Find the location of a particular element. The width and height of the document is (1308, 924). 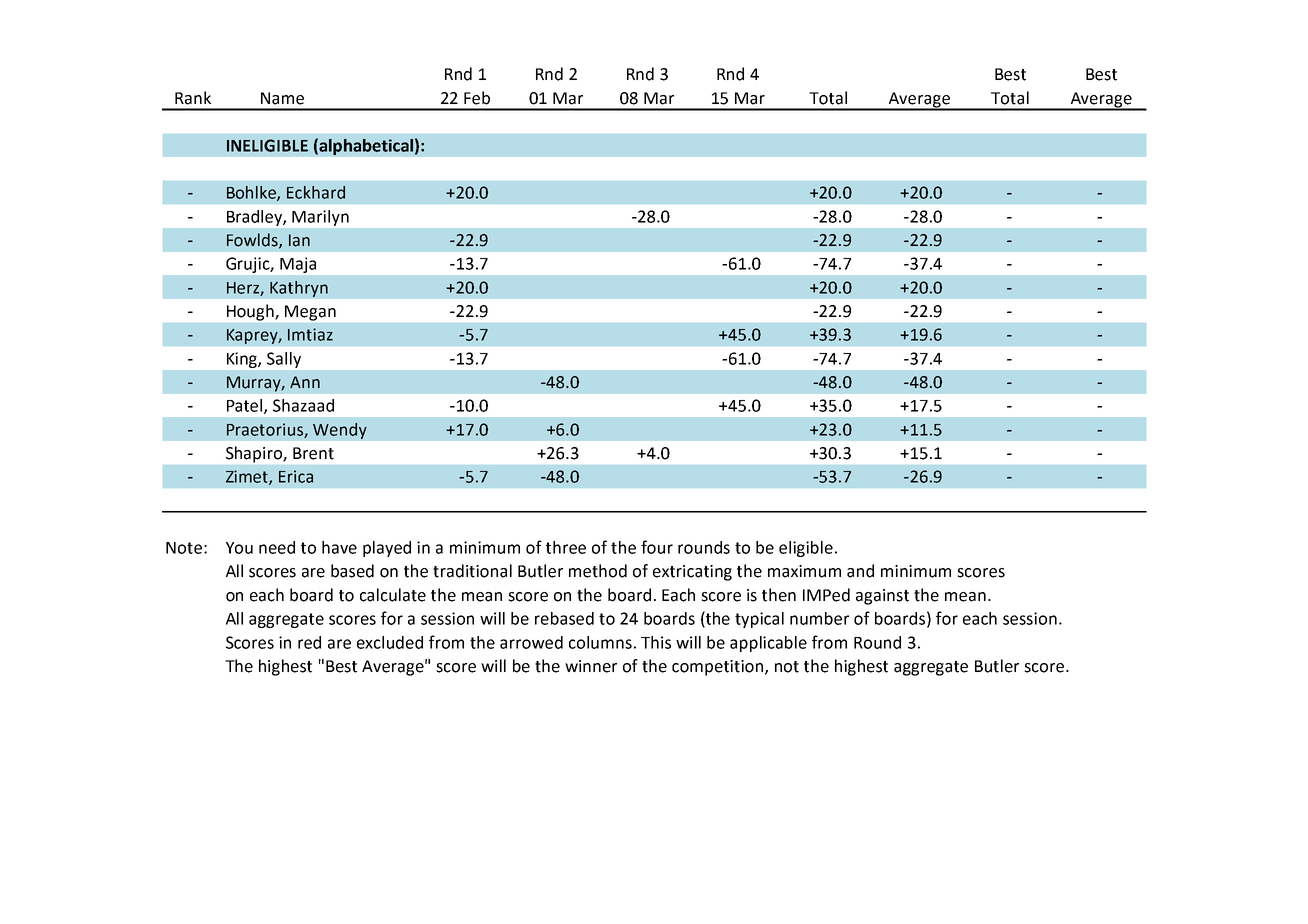

red is located at coordinates (309, 642).
